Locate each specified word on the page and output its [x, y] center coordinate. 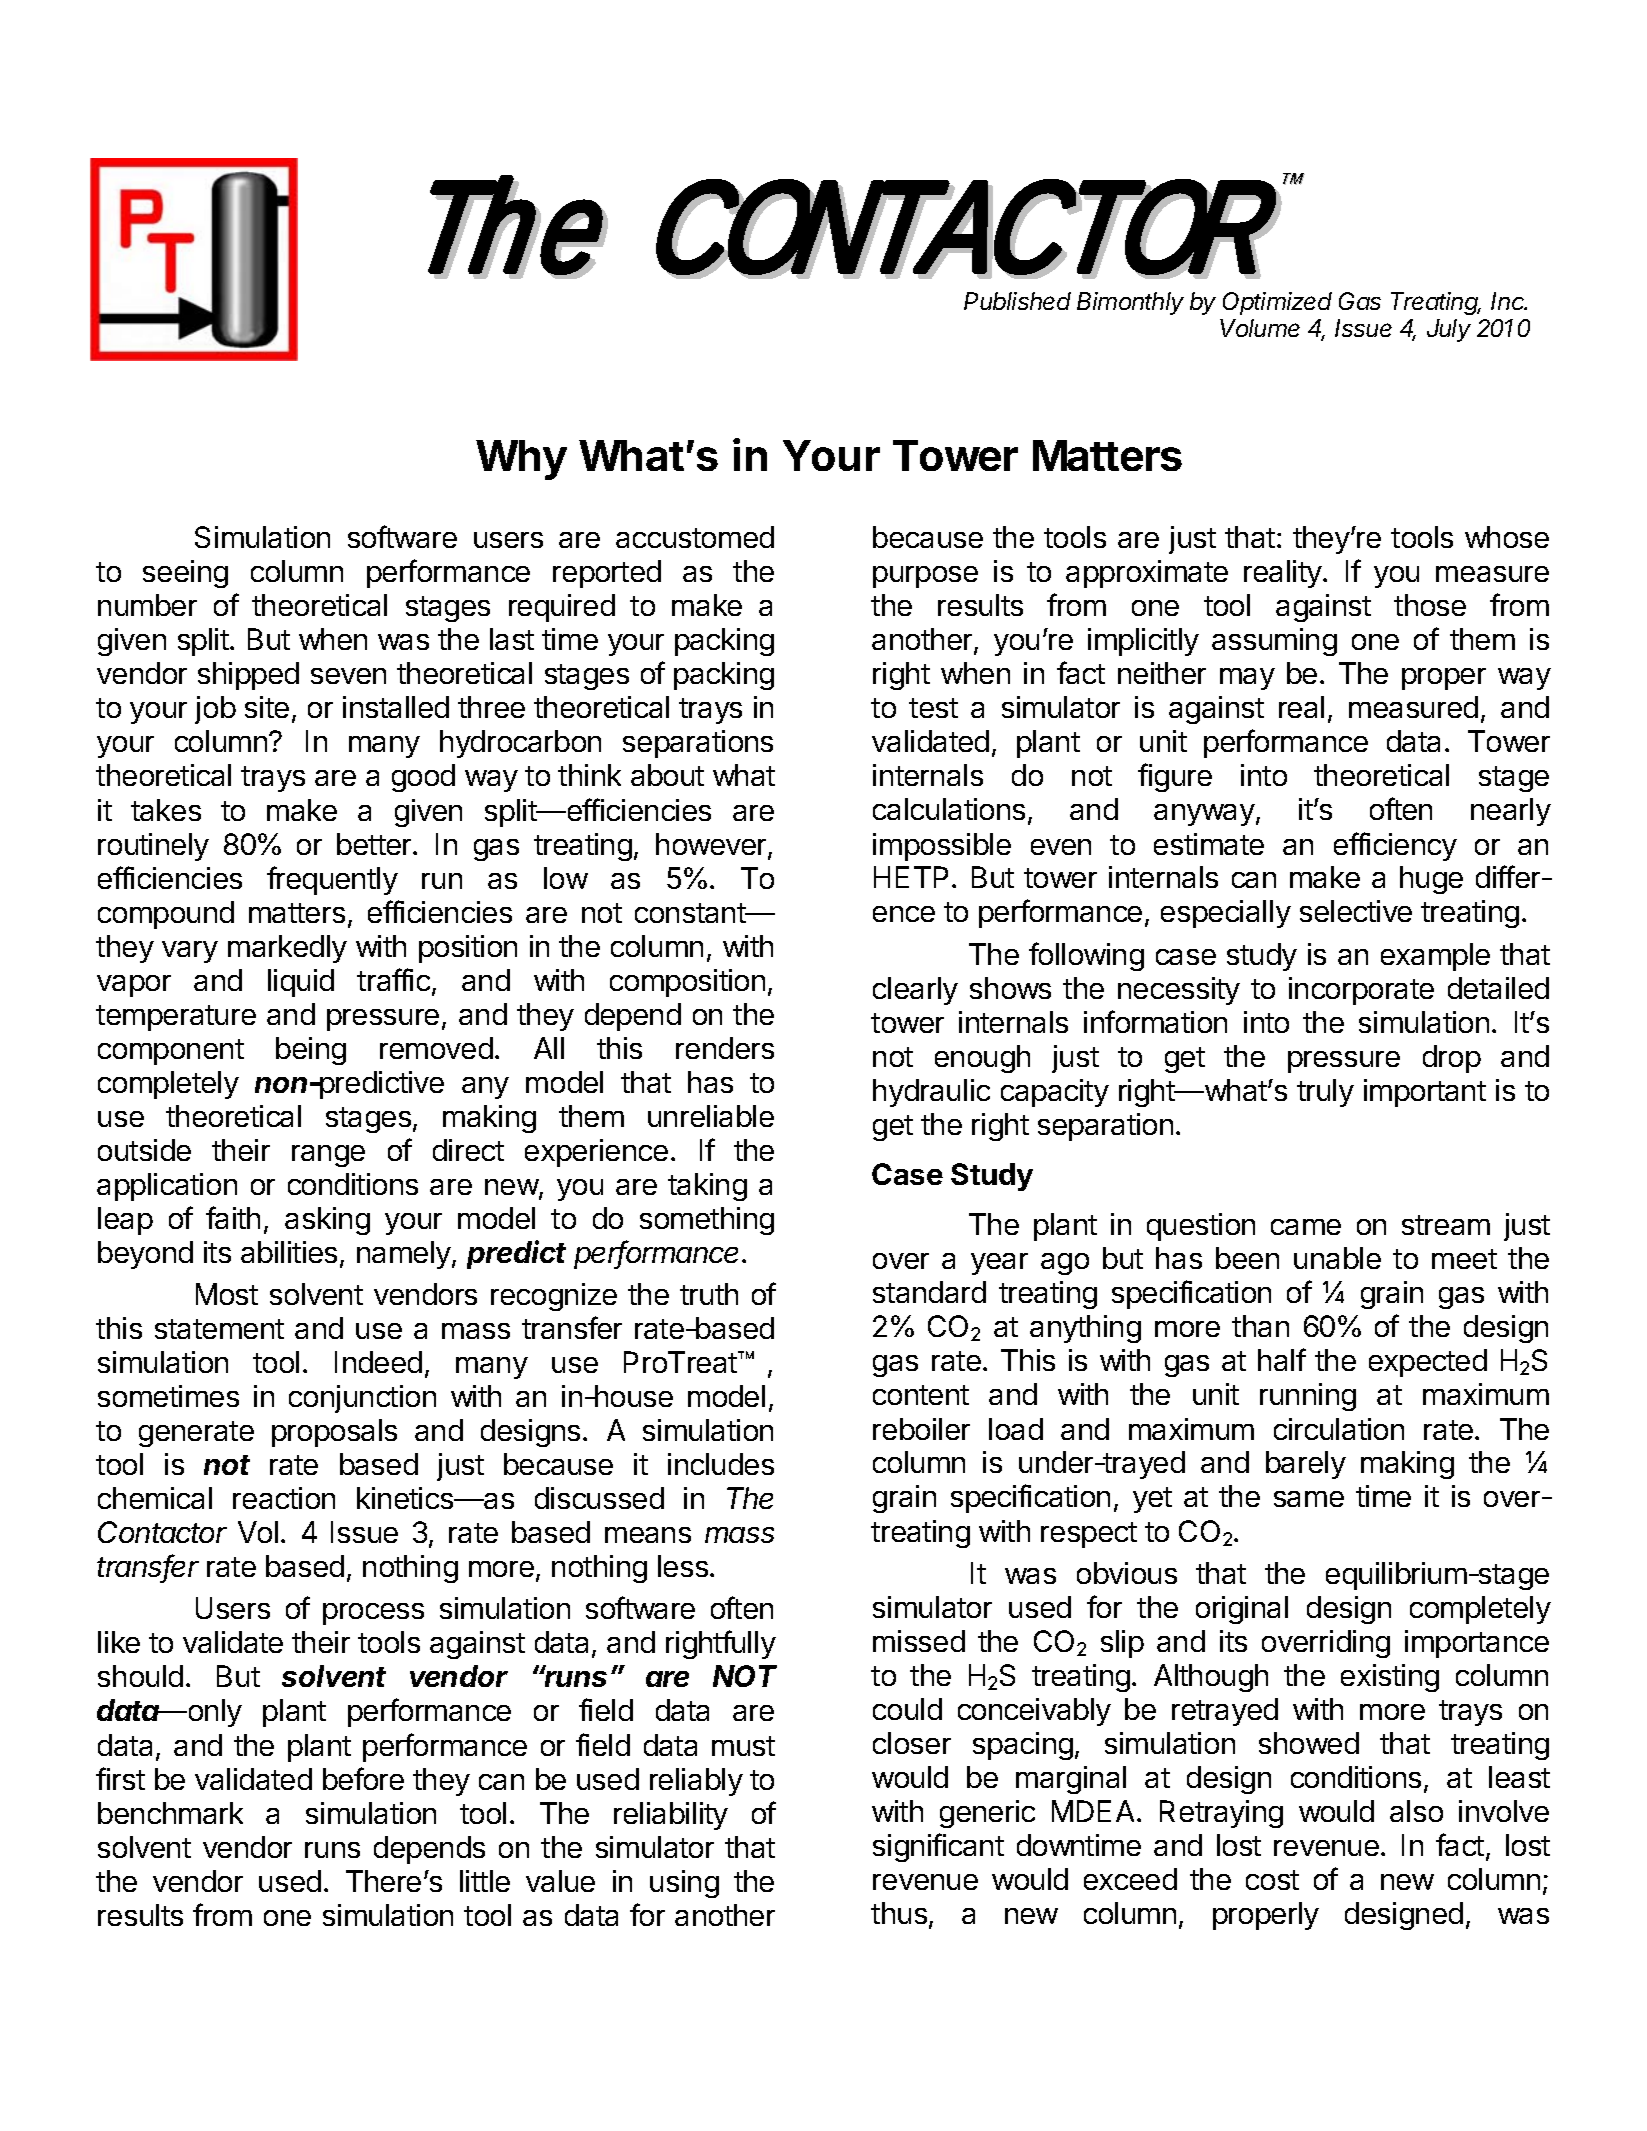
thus [899, 1913]
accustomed [695, 537]
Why [521, 460]
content [921, 1395]
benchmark [170, 1813]
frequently [332, 880]
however [712, 845]
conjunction [362, 1399]
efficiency [1395, 846]
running [1308, 1397]
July [1449, 330]
